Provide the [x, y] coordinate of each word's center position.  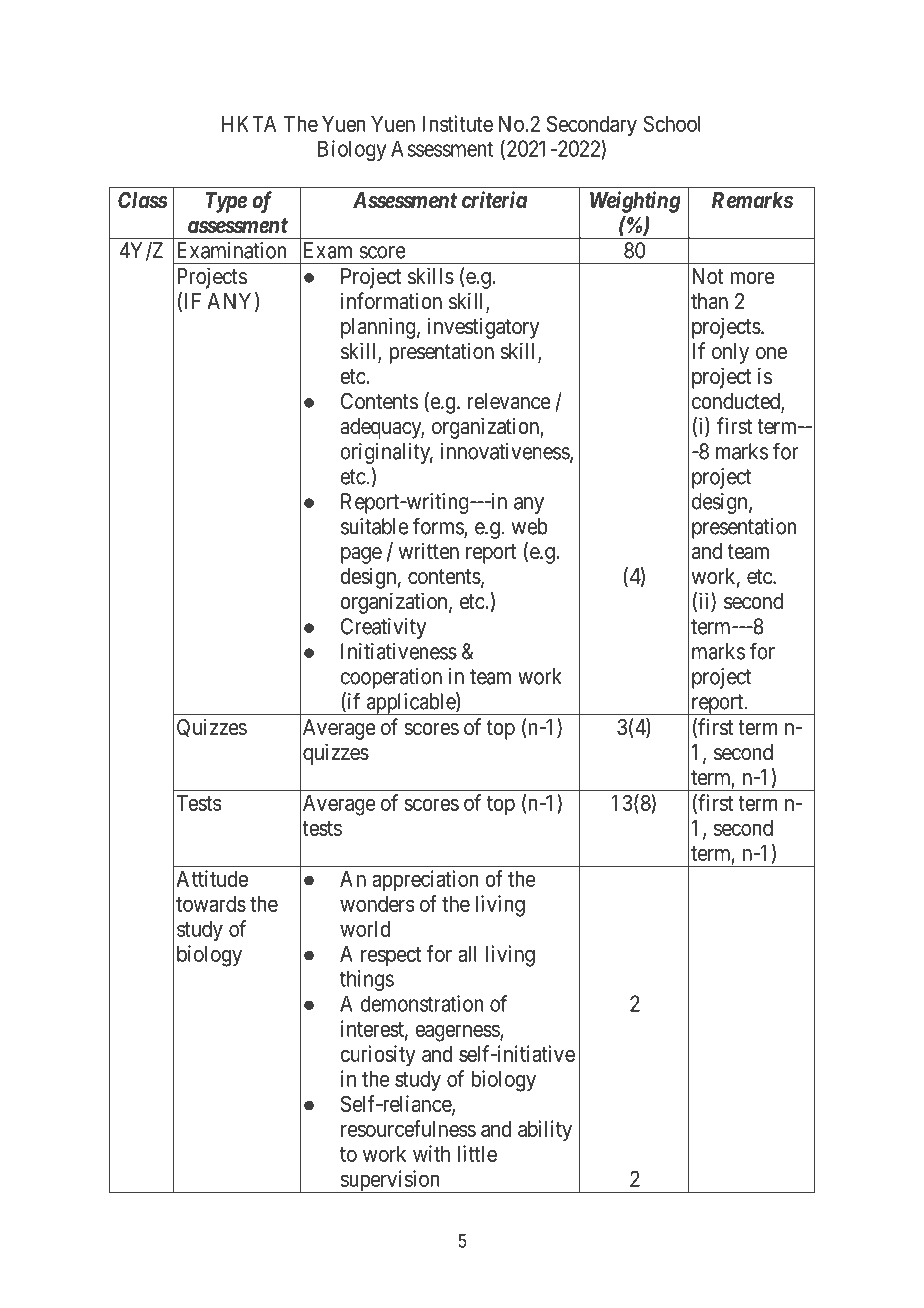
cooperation [391, 678]
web [530, 526]
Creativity [383, 628]
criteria [494, 200]
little [477, 1153]
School [671, 123]
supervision [390, 1181]
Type [226, 202]
